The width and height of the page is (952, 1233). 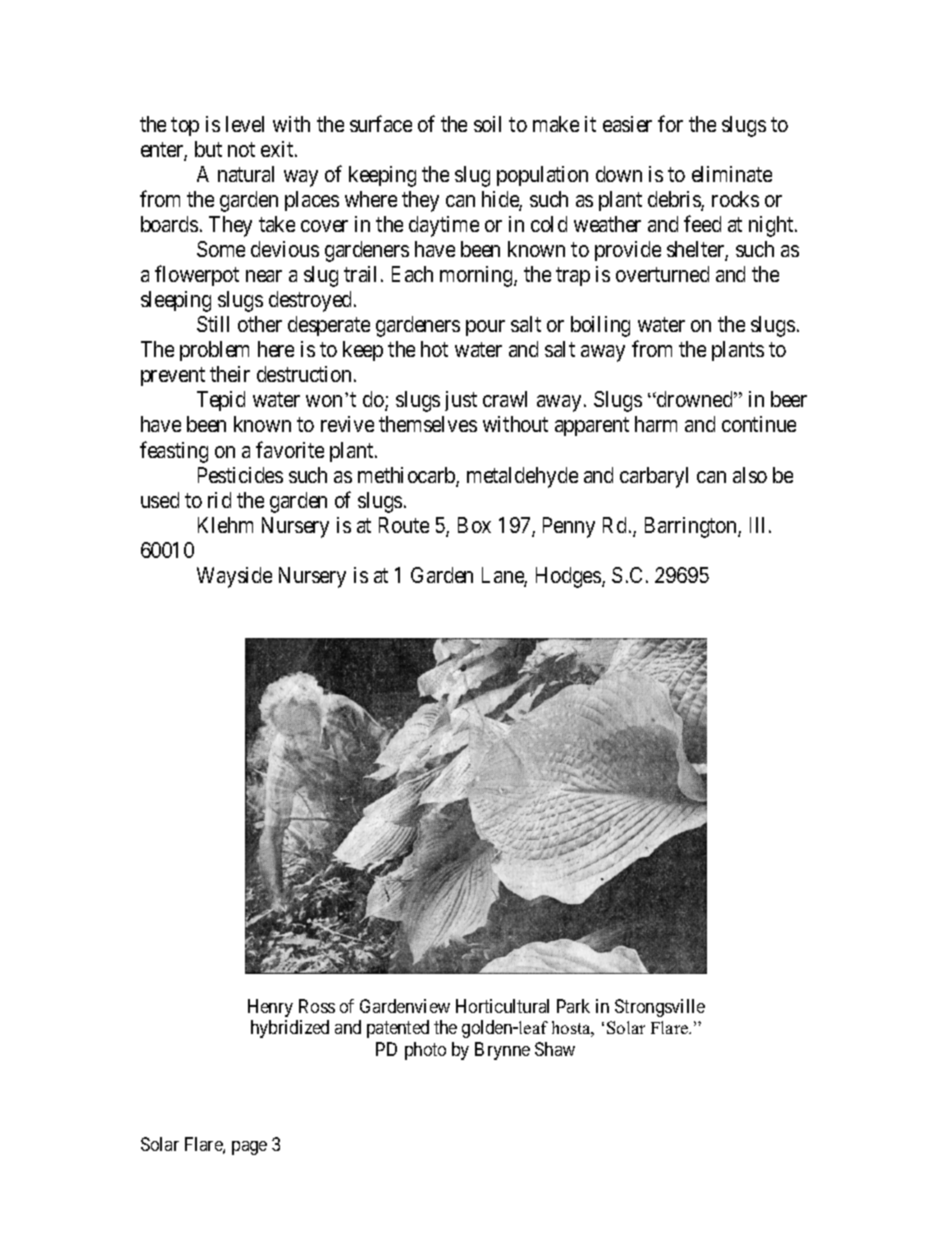 What do you see at coordinates (270, 1008) in the page?
I see `Henry` at bounding box center [270, 1008].
